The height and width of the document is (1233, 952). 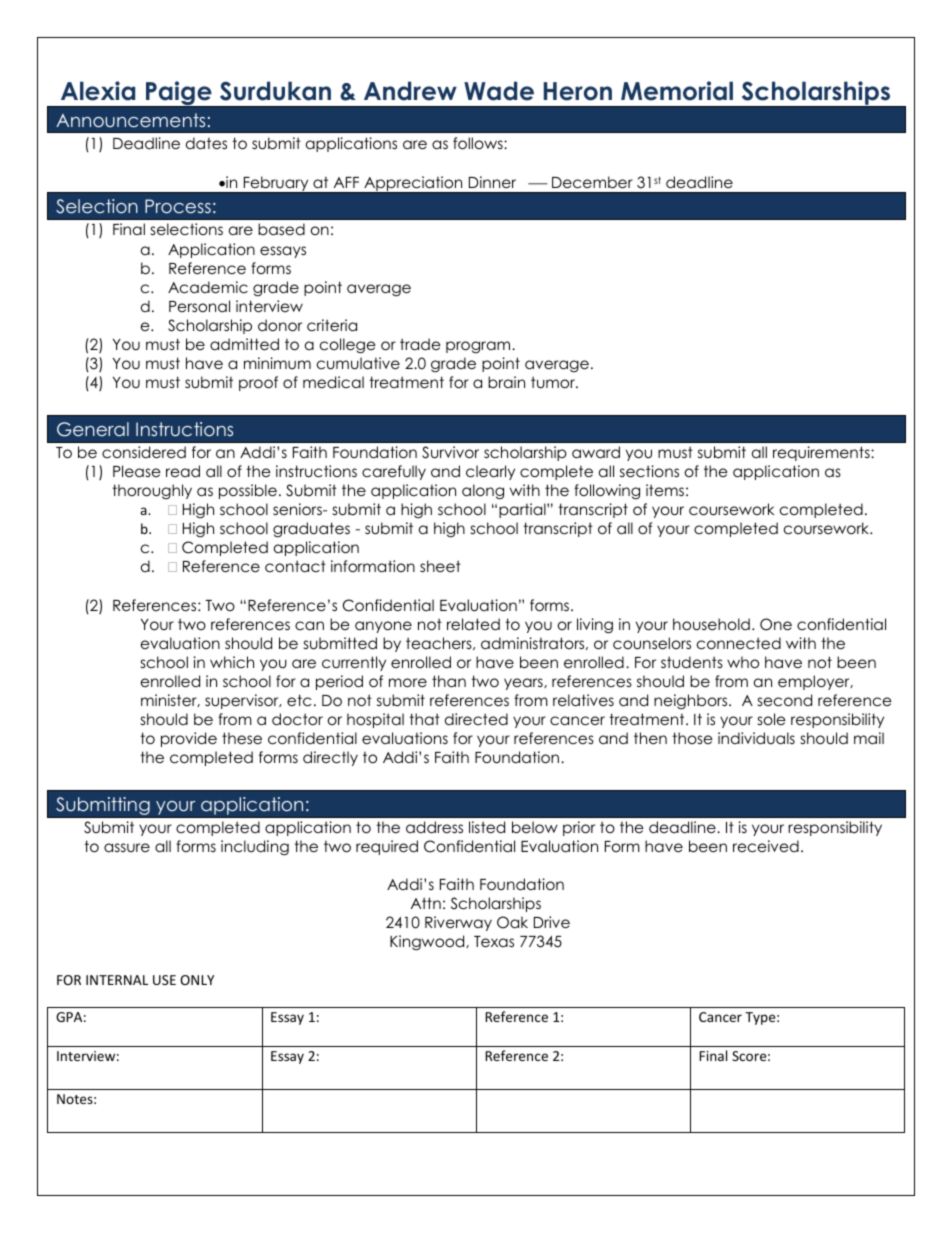 What do you see at coordinates (206, 143) in the document?
I see `dates` at bounding box center [206, 143].
